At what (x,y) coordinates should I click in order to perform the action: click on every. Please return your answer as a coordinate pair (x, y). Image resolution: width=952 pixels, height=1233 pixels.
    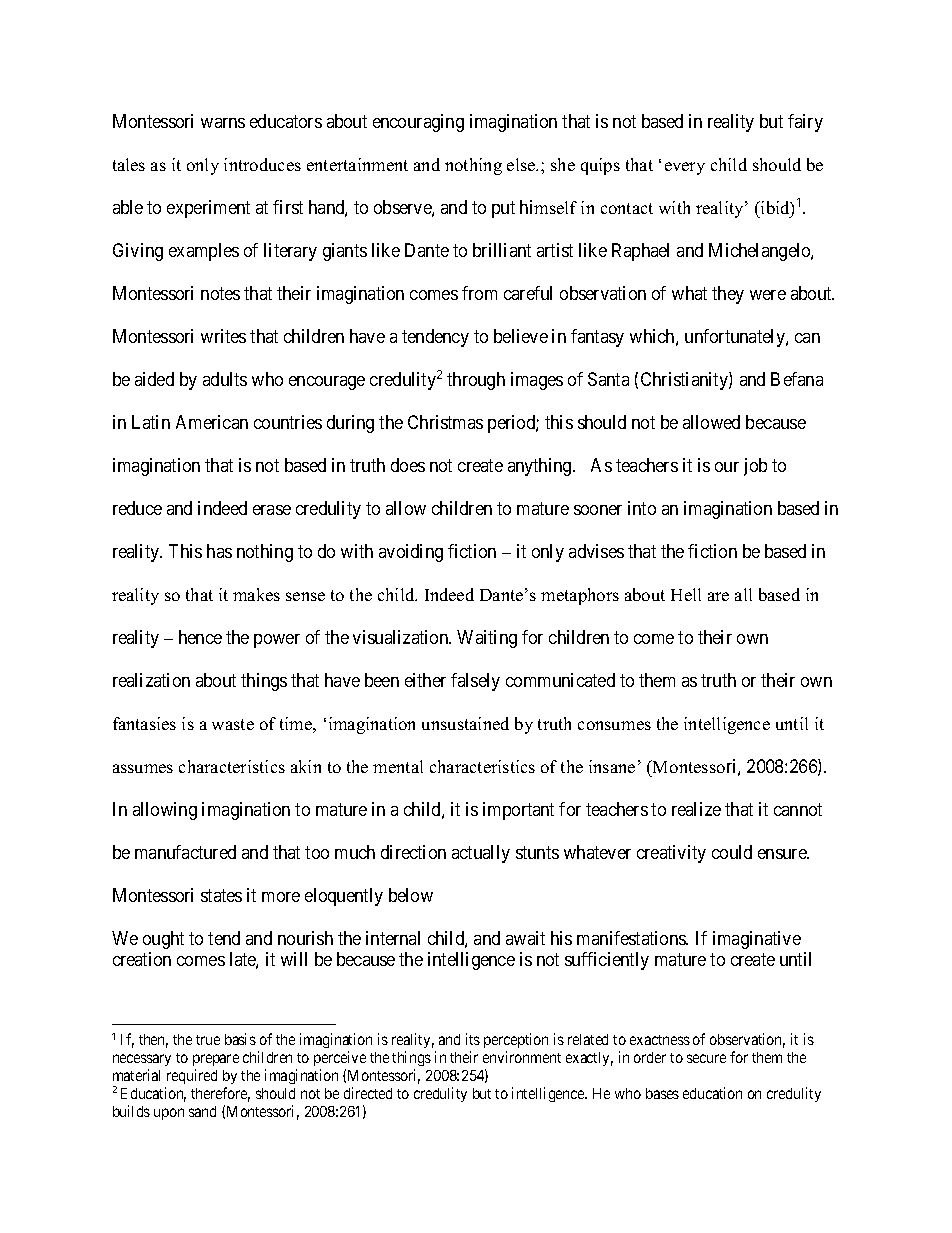
    Looking at the image, I should click on (685, 168).
